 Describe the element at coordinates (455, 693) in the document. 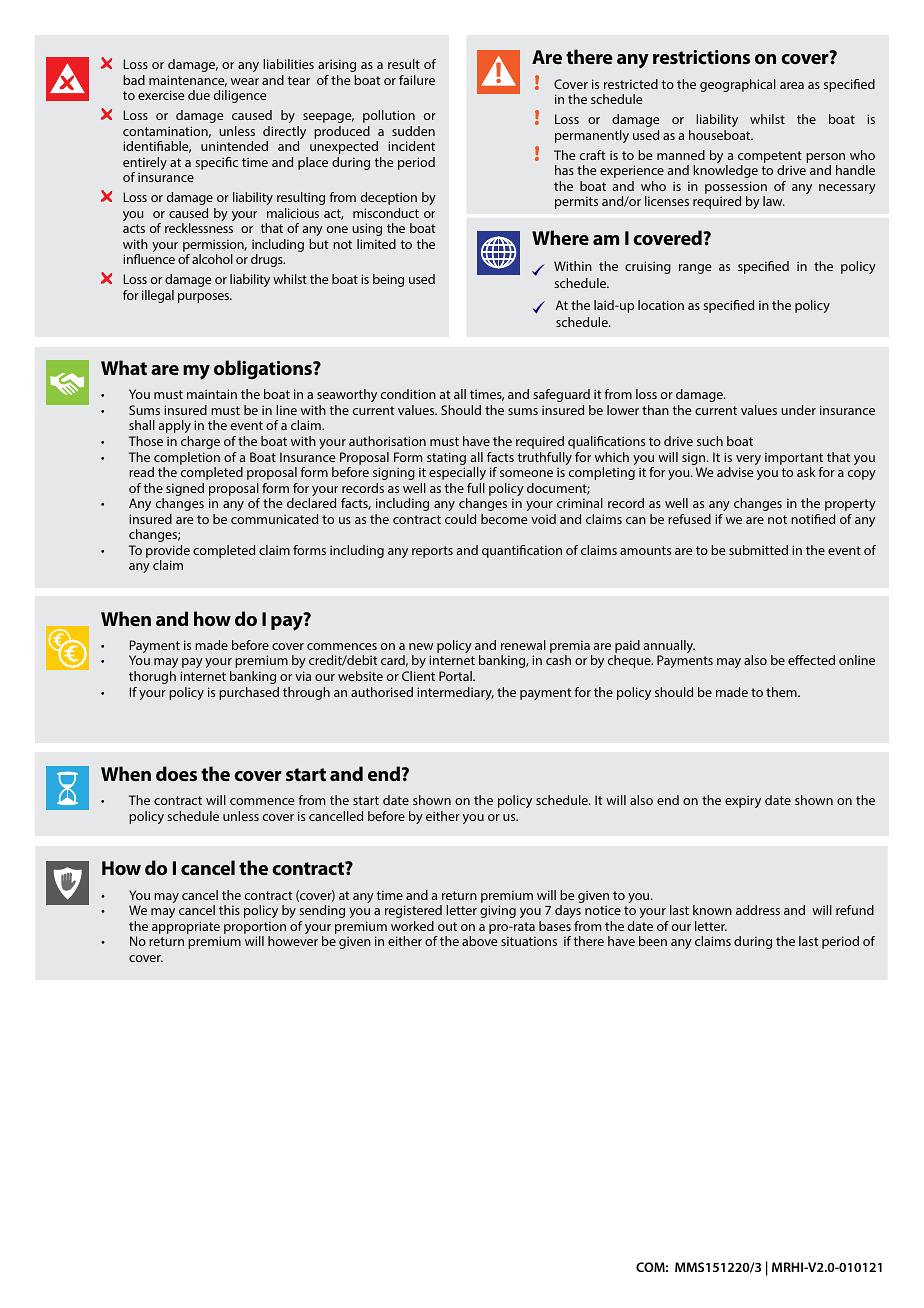

I see `intermediary` at that location.
